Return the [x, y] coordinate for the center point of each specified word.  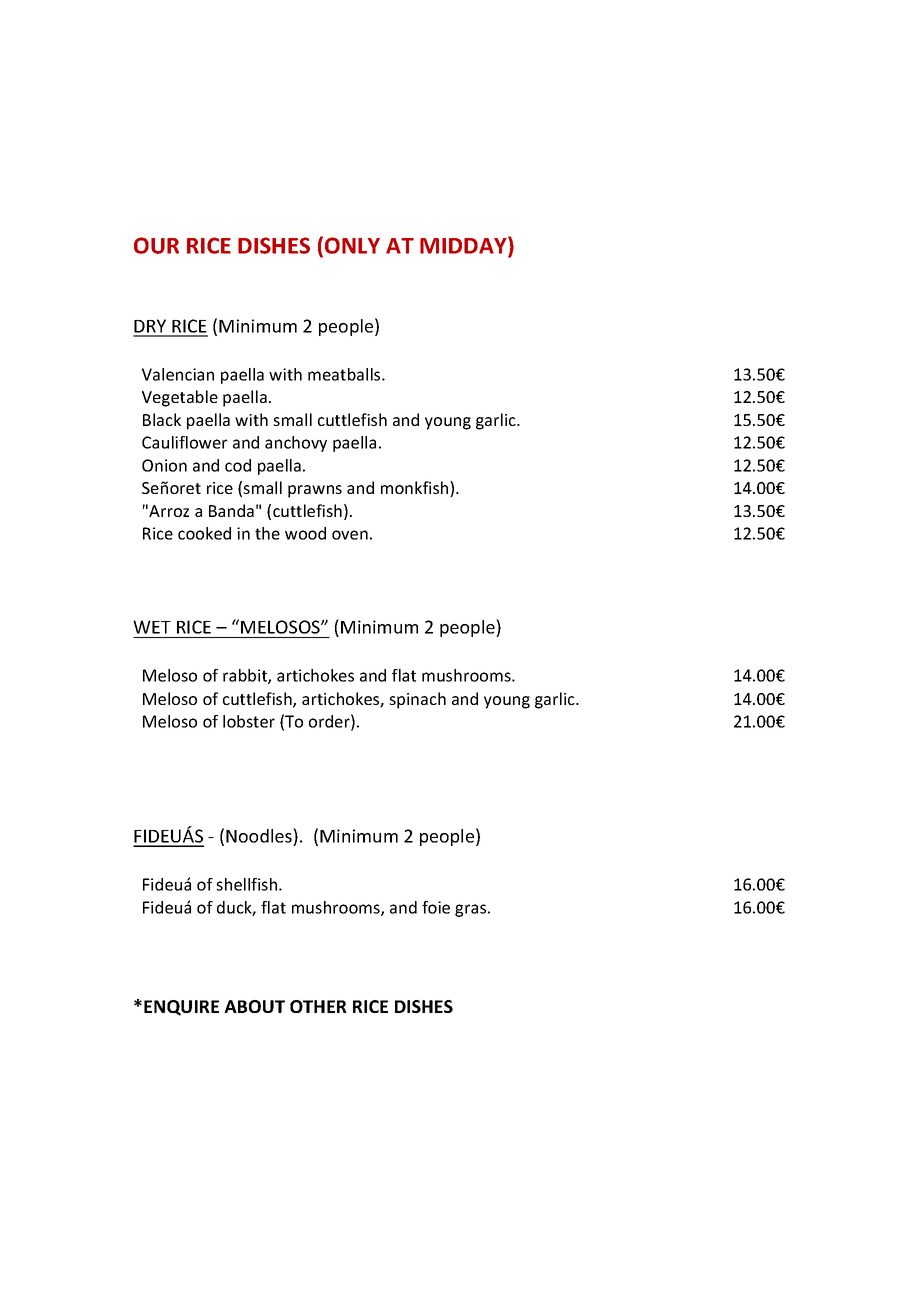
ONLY [352, 245]
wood [305, 533]
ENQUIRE [181, 1008]
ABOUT [254, 1006]
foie [436, 907]
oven [350, 535]
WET [152, 627]
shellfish [246, 884]
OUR [156, 245]
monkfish [416, 489]
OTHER [318, 1006]
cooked [204, 533]
